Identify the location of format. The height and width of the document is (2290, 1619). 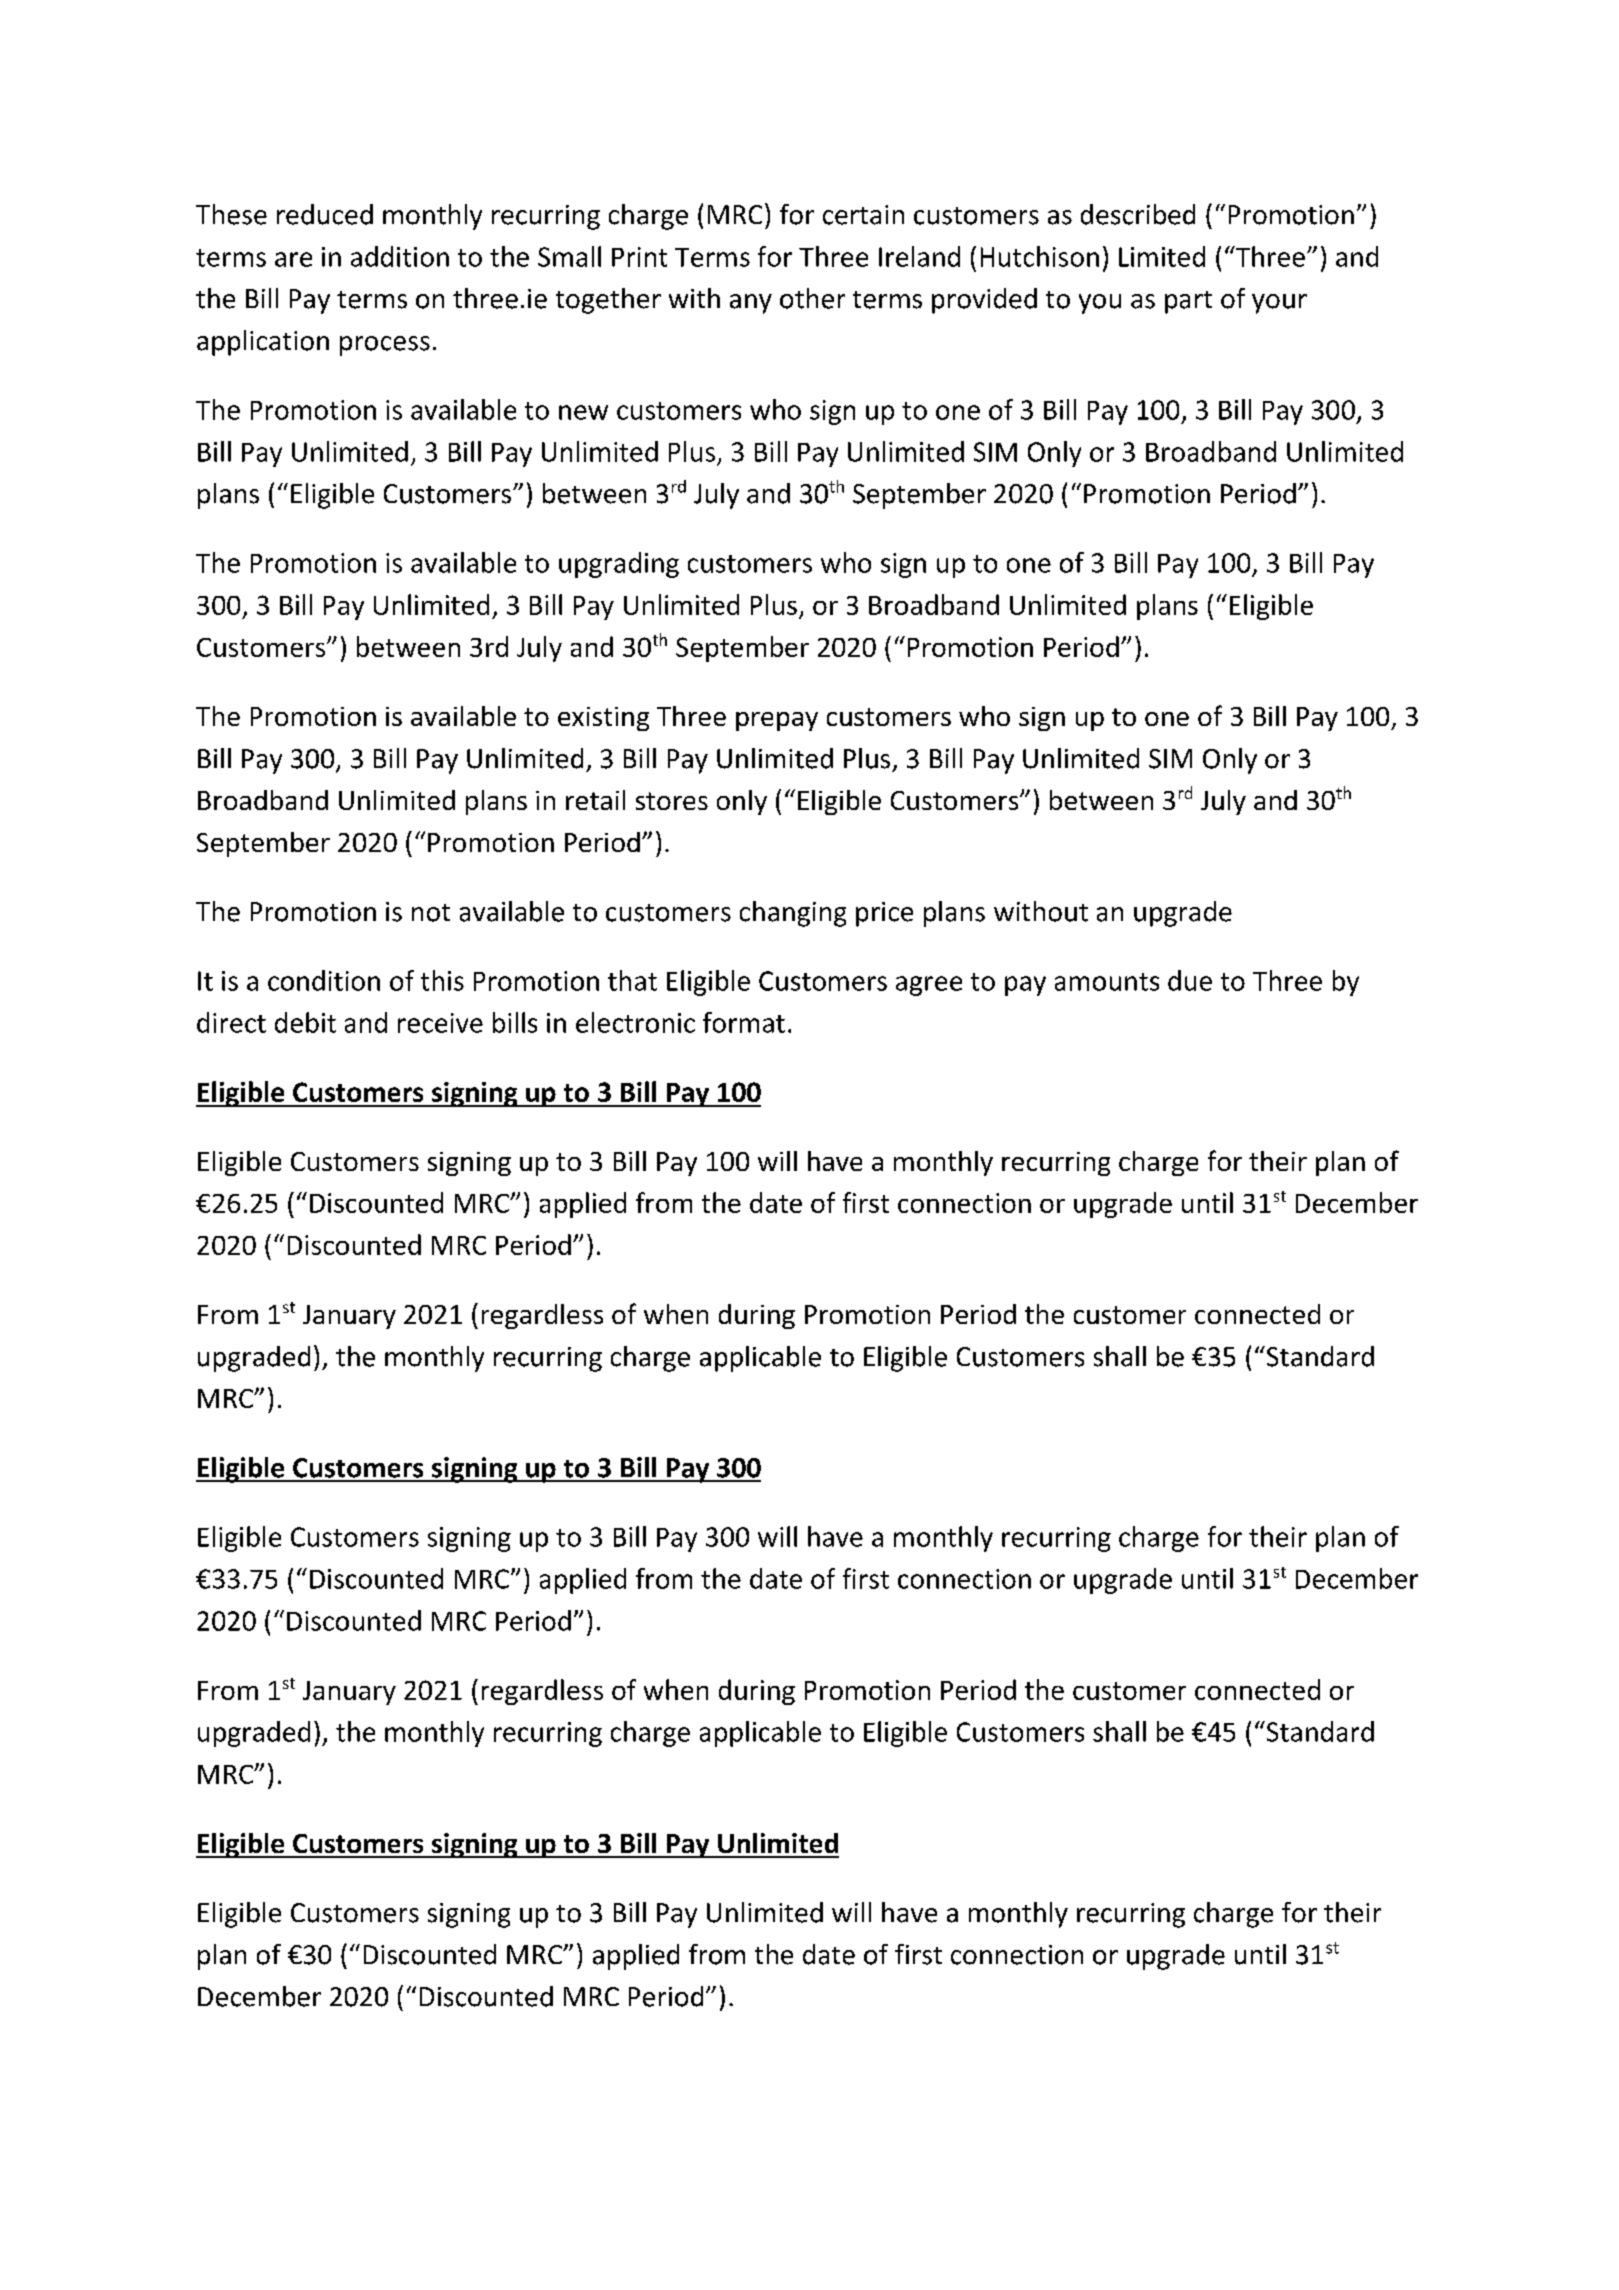
(744, 1022).
